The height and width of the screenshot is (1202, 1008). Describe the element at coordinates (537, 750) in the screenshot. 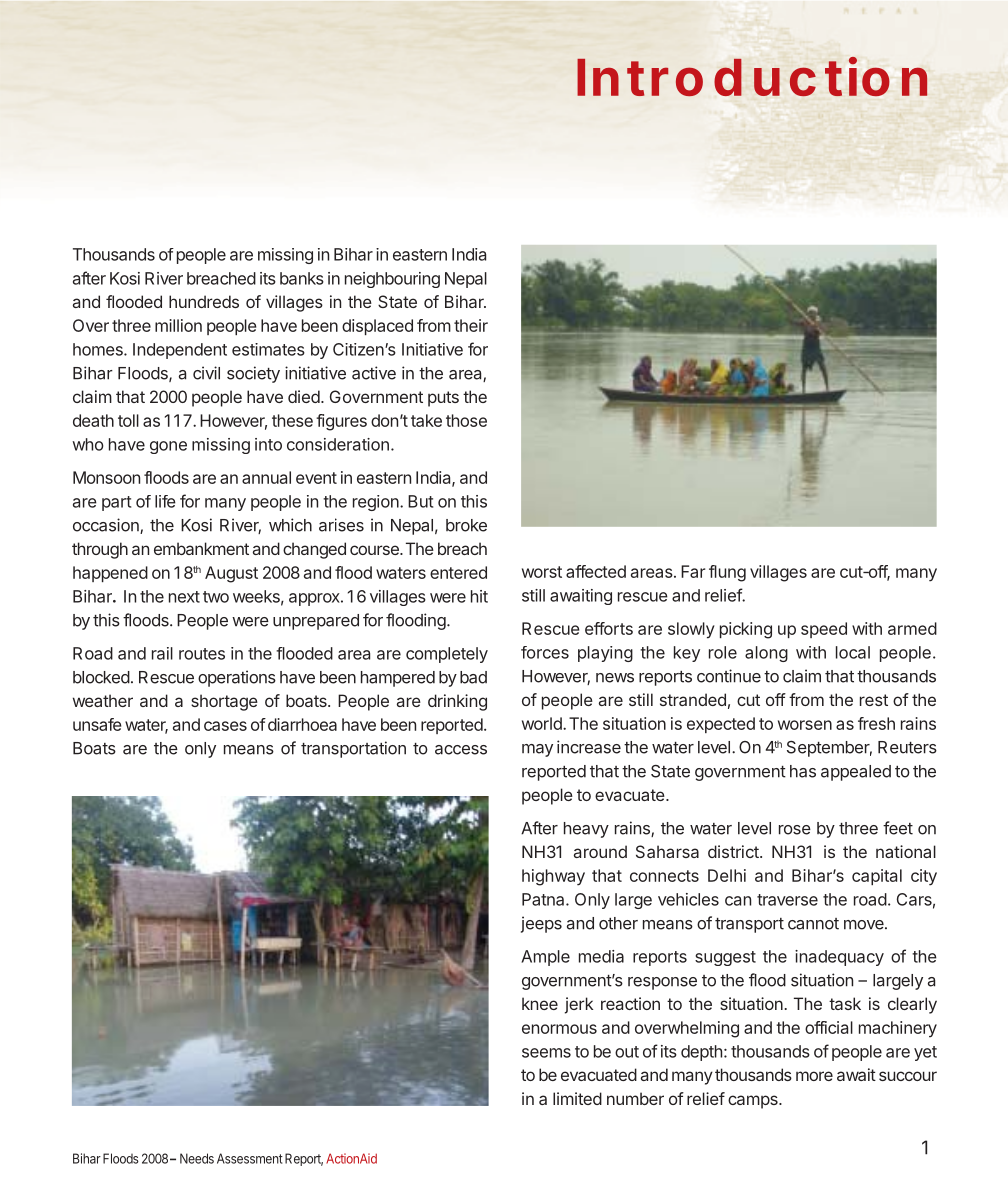

I see `may` at that location.
